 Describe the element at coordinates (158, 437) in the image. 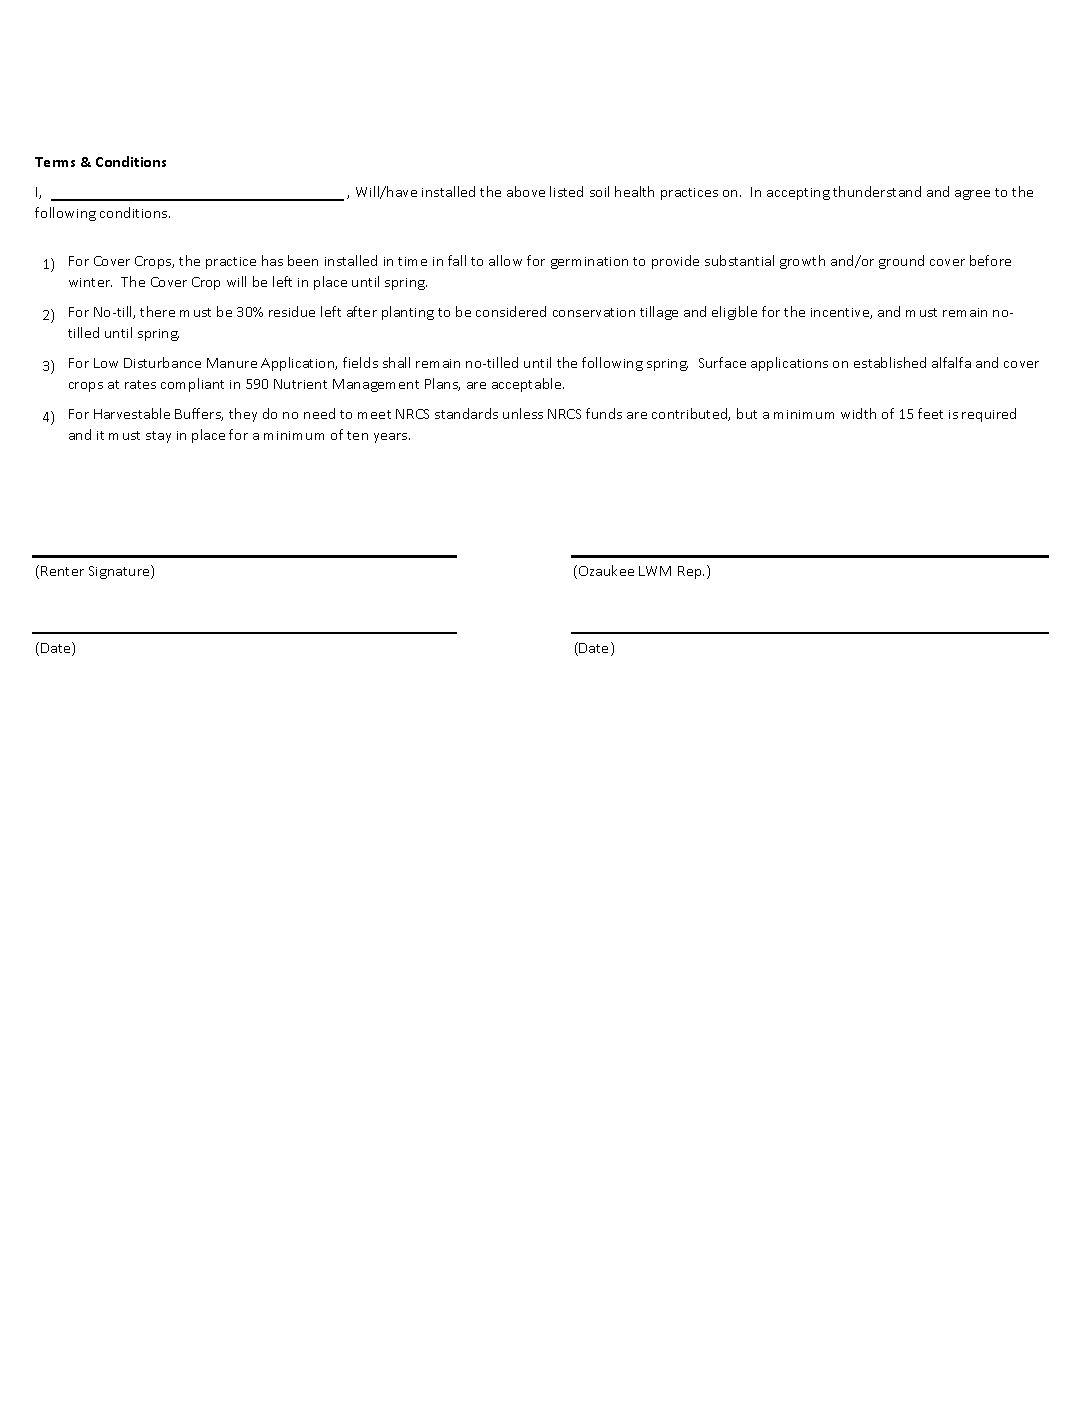

I see `stay` at that location.
